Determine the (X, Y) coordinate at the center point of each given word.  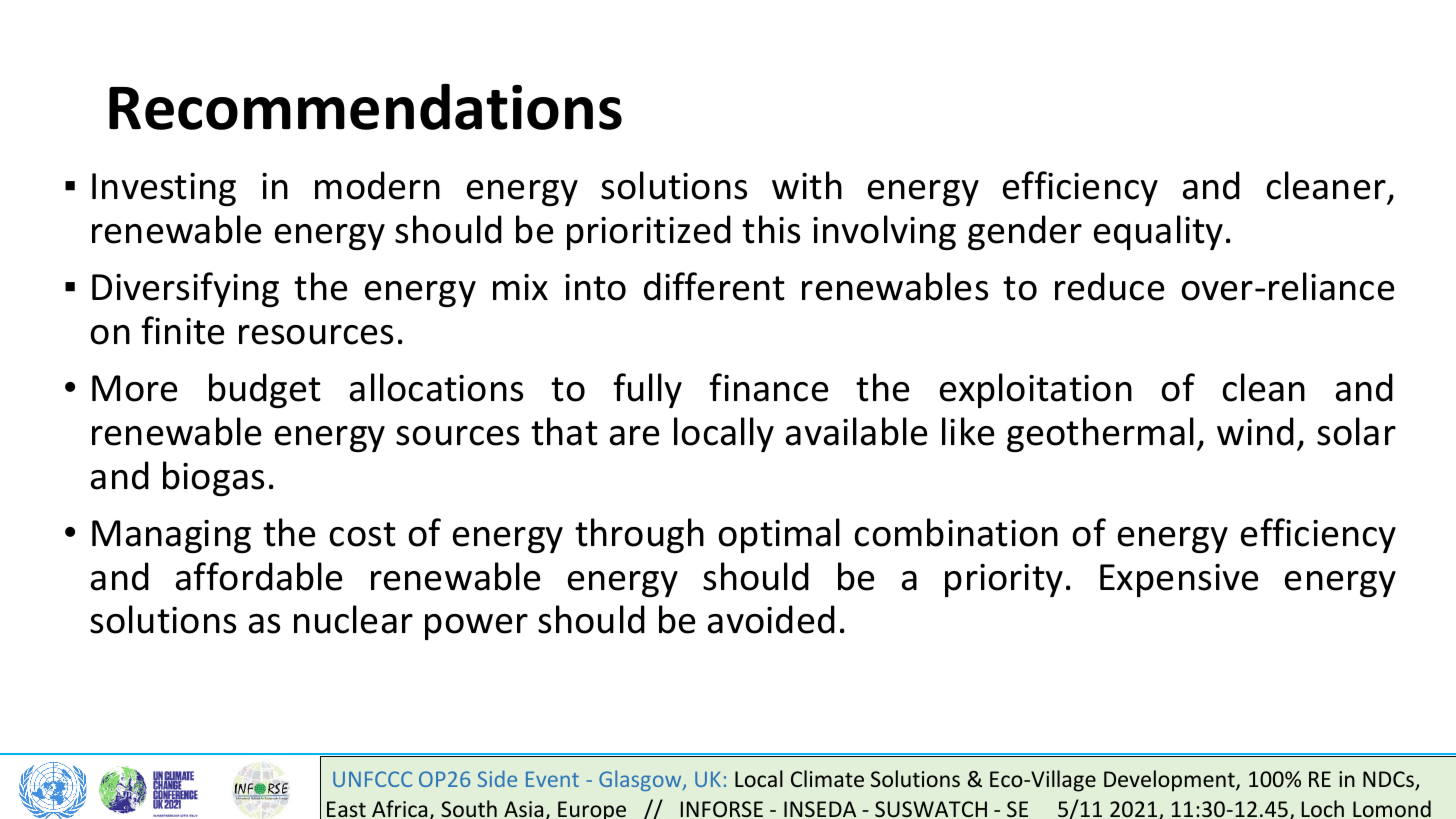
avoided (771, 619)
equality (1158, 232)
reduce (1109, 286)
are (634, 436)
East (346, 809)
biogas (213, 478)
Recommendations (365, 106)
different (714, 286)
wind (1255, 431)
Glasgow (641, 780)
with (807, 185)
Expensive (1179, 580)
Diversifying (185, 289)
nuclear (353, 619)
